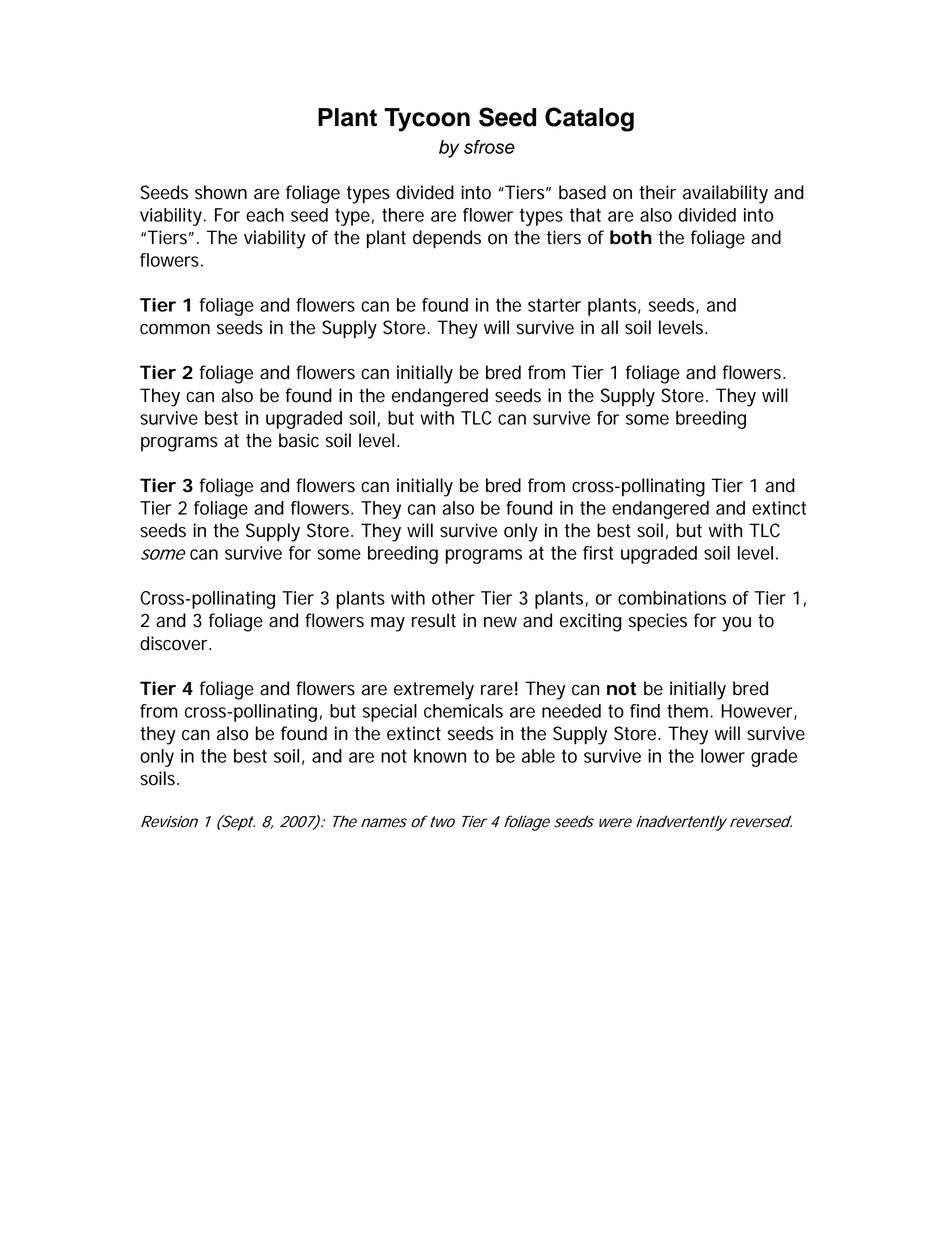 The width and height of the screenshot is (952, 1233). What do you see at coordinates (299, 440) in the screenshot?
I see `basic` at bounding box center [299, 440].
